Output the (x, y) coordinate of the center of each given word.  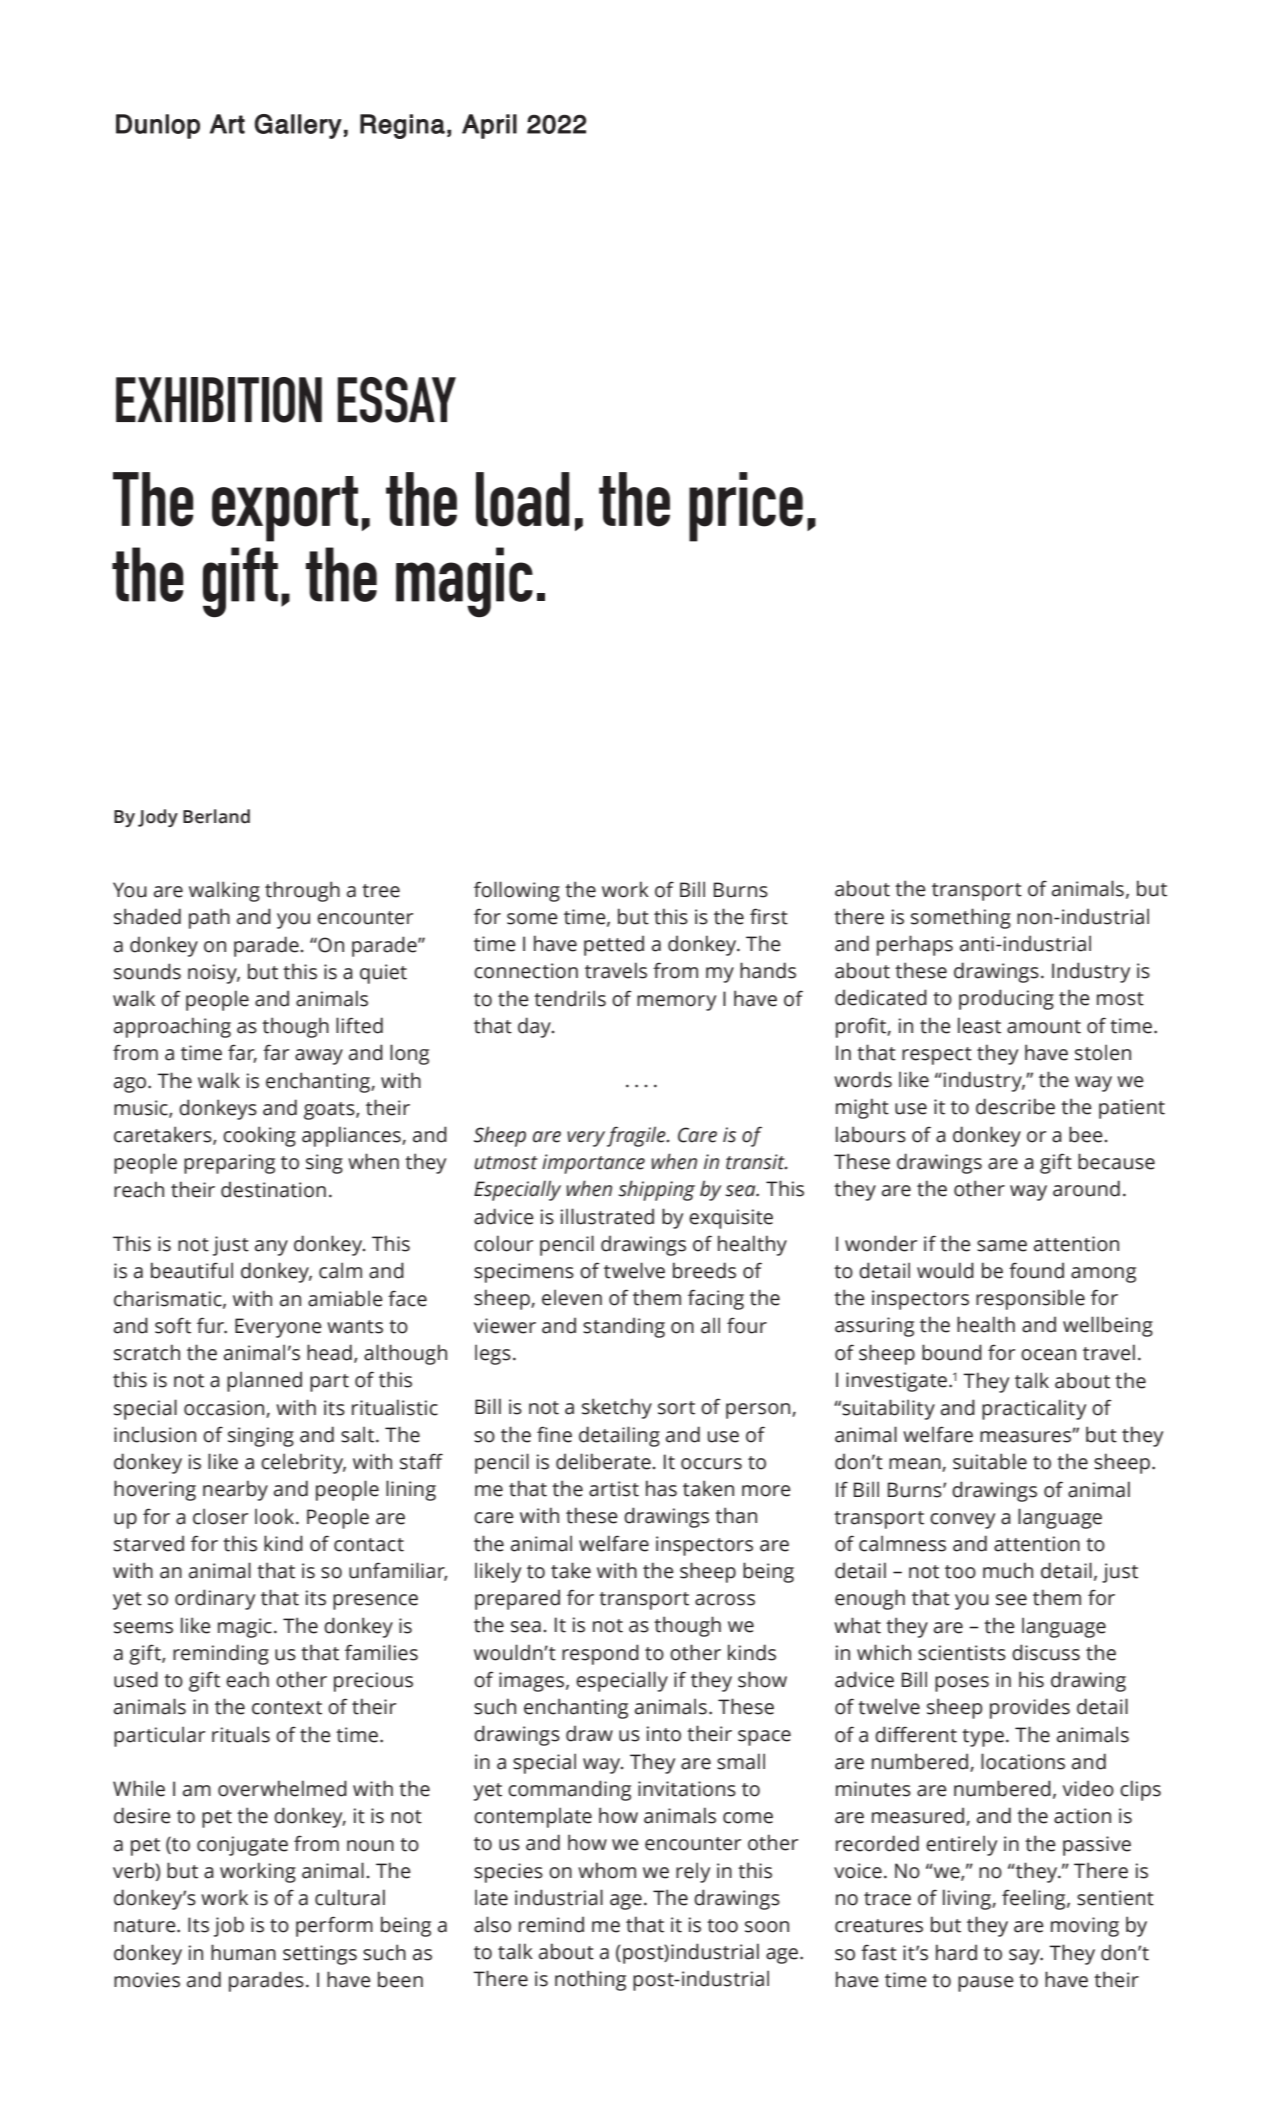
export (285, 509)
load (522, 499)
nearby (235, 1490)
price (746, 507)
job (229, 1926)
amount (1044, 1027)
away (319, 1057)
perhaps (915, 945)
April (489, 126)
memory (676, 1003)
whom (607, 1870)
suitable (990, 1461)
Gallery (298, 126)
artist (614, 1489)
